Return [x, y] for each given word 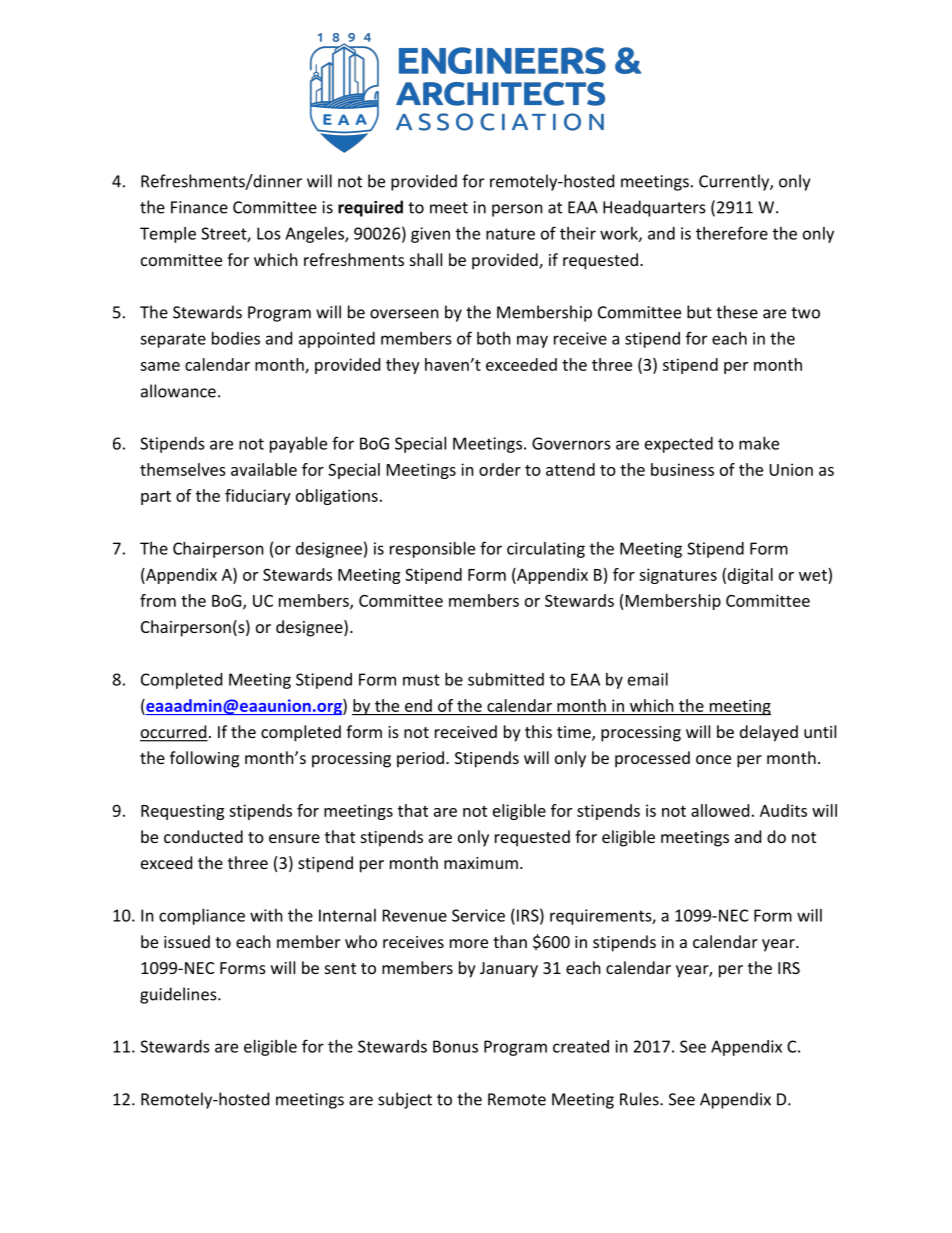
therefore [732, 233]
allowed [720, 810]
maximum [481, 863]
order [500, 469]
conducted [203, 836]
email [648, 679]
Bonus [455, 1046]
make [759, 443]
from [158, 600]
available [264, 469]
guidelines [179, 995]
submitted [506, 679]
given [430, 235]
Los [269, 233]
